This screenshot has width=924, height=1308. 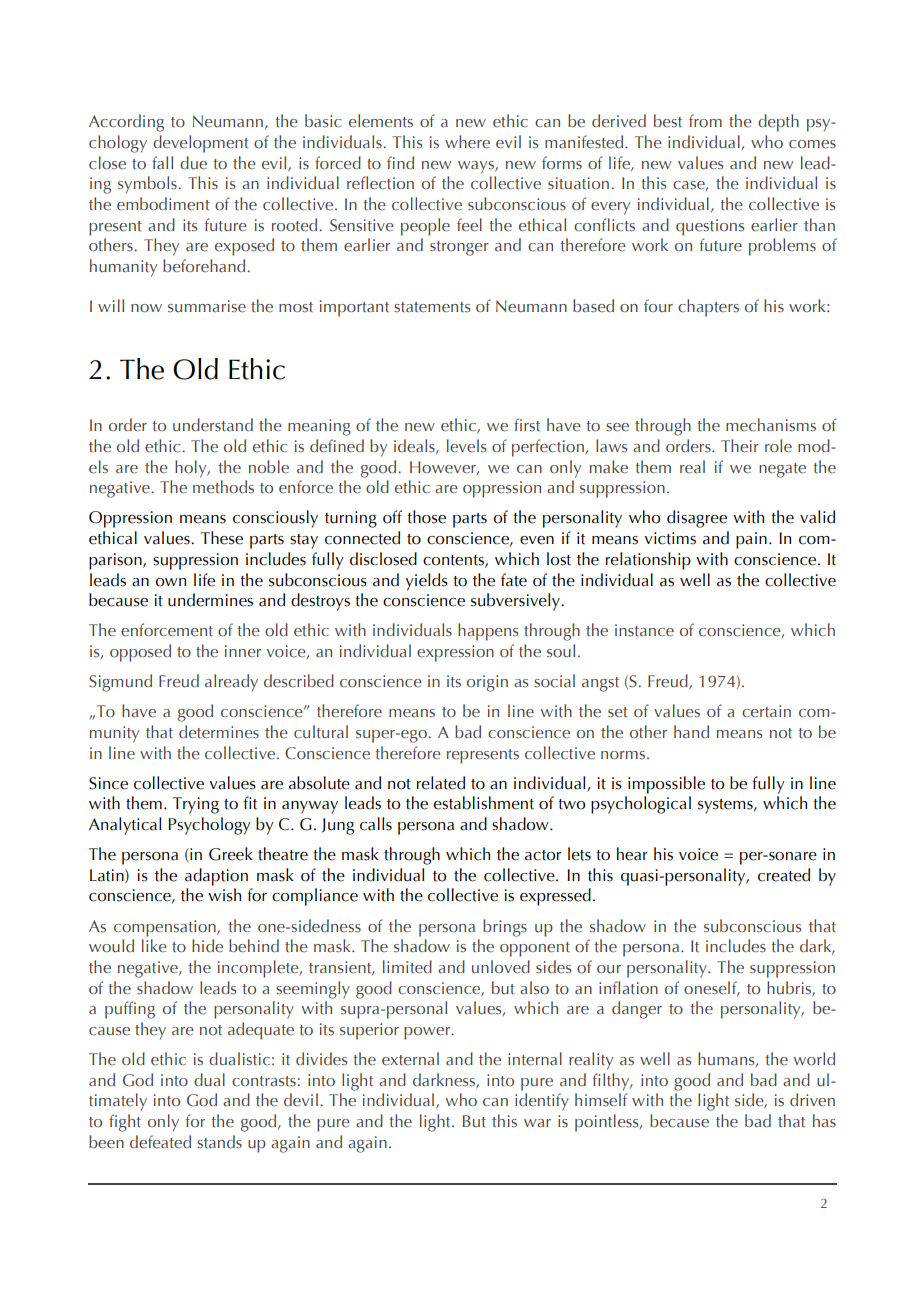 What do you see at coordinates (644, 630) in the screenshot?
I see `instance` at bounding box center [644, 630].
